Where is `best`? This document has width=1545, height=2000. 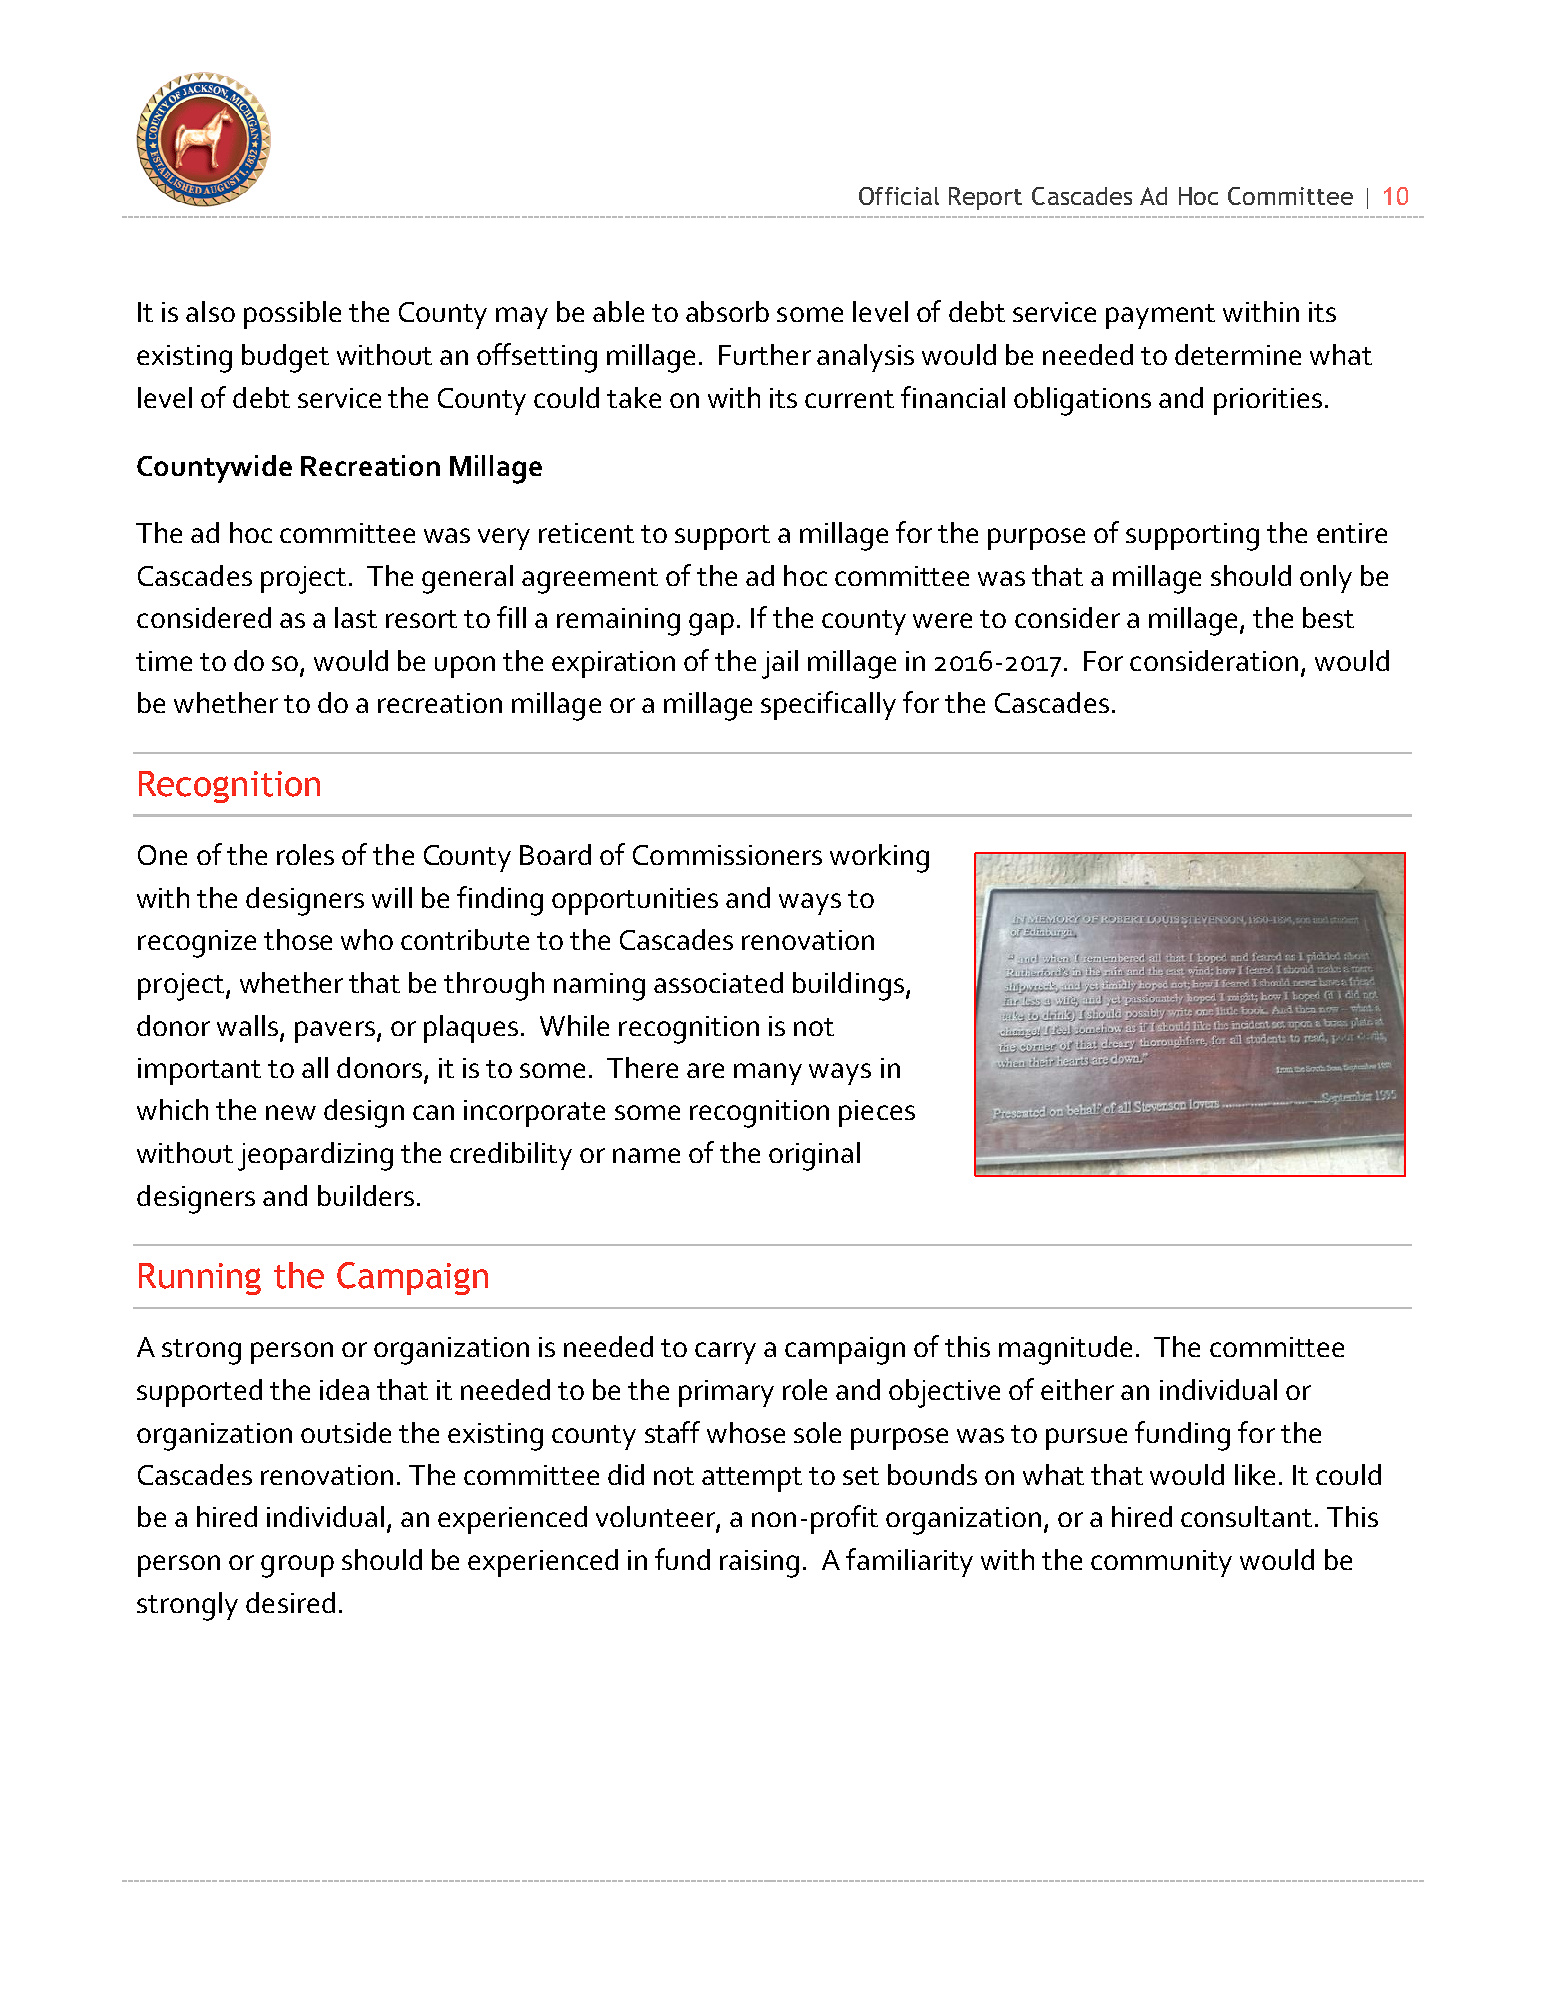
best is located at coordinates (1328, 617).
